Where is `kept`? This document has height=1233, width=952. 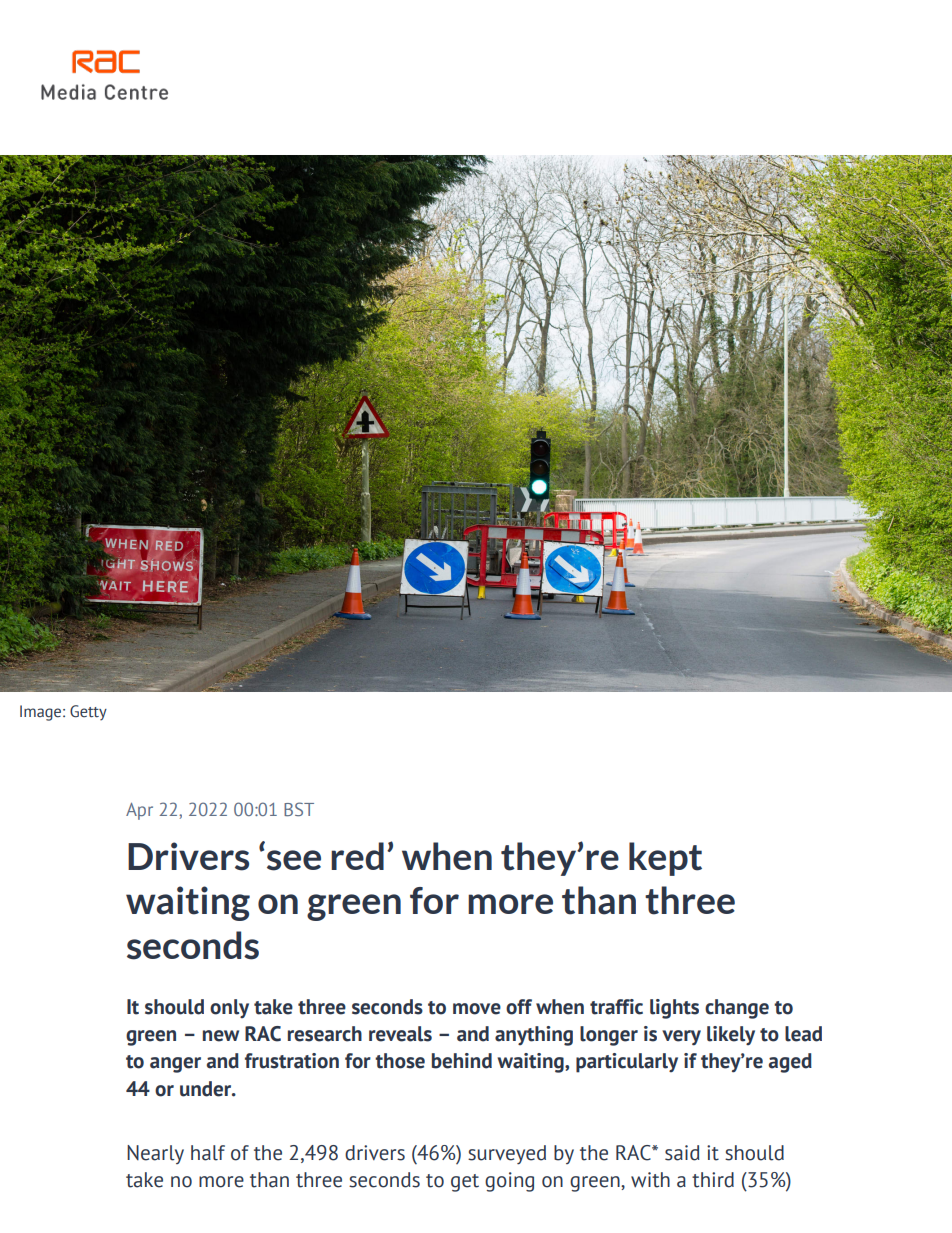 kept is located at coordinates (665, 859).
